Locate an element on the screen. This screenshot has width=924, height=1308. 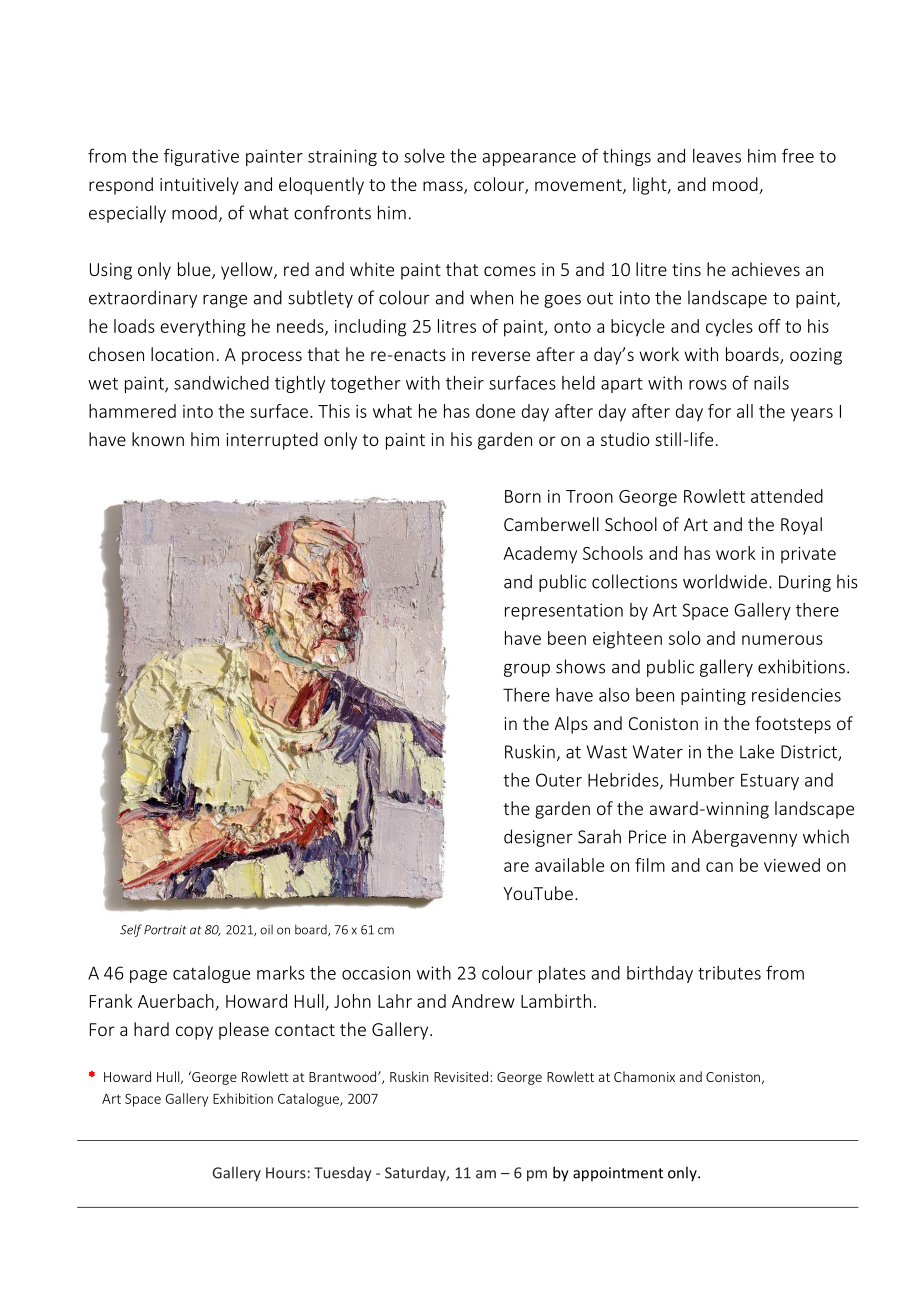
leaves is located at coordinates (717, 156).
